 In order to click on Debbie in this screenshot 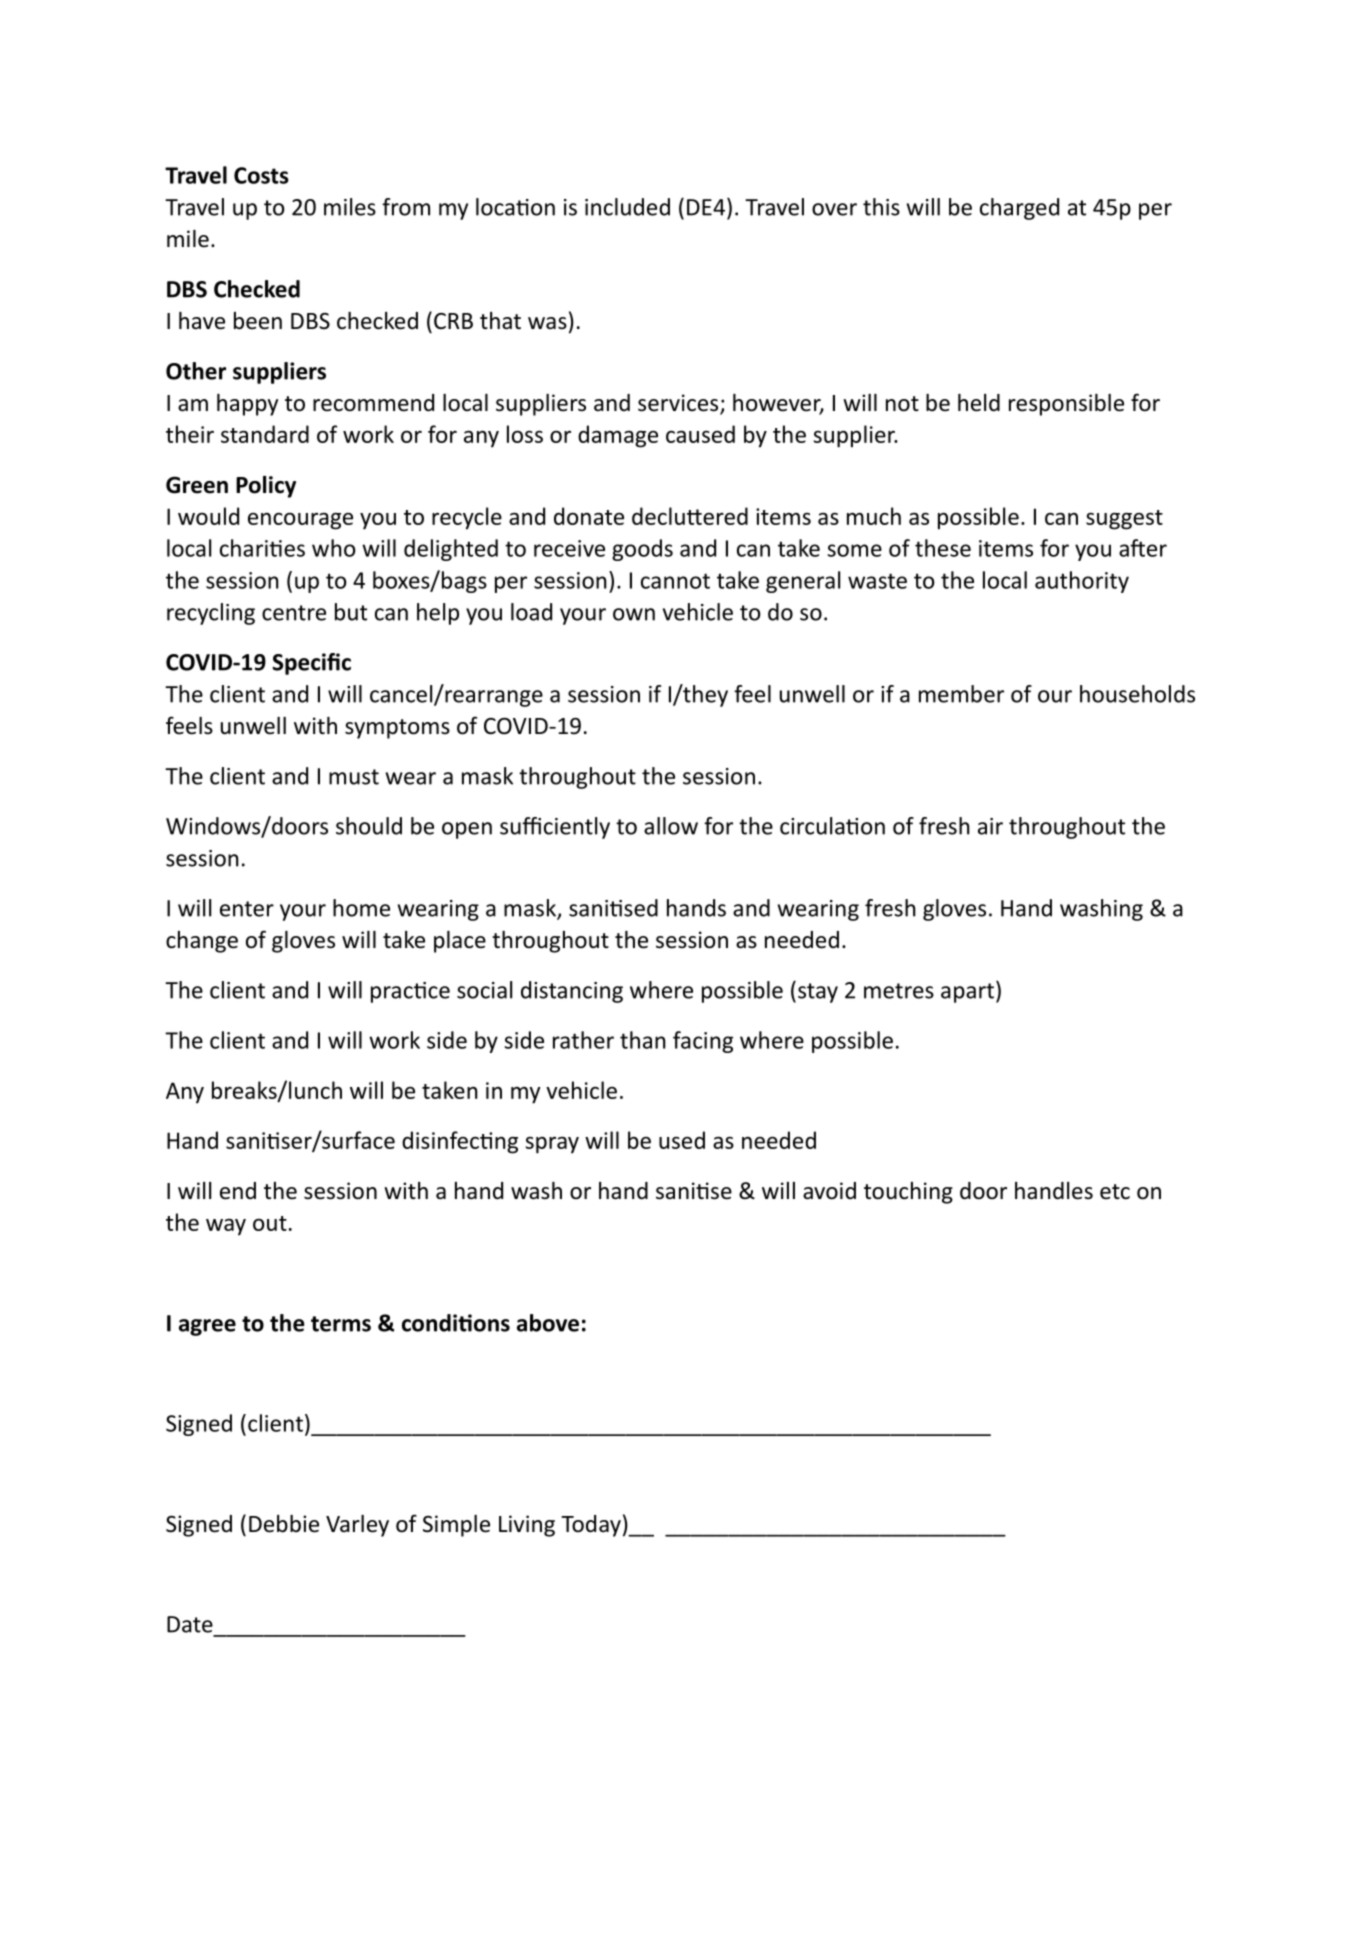, I will do `click(284, 1524)`.
